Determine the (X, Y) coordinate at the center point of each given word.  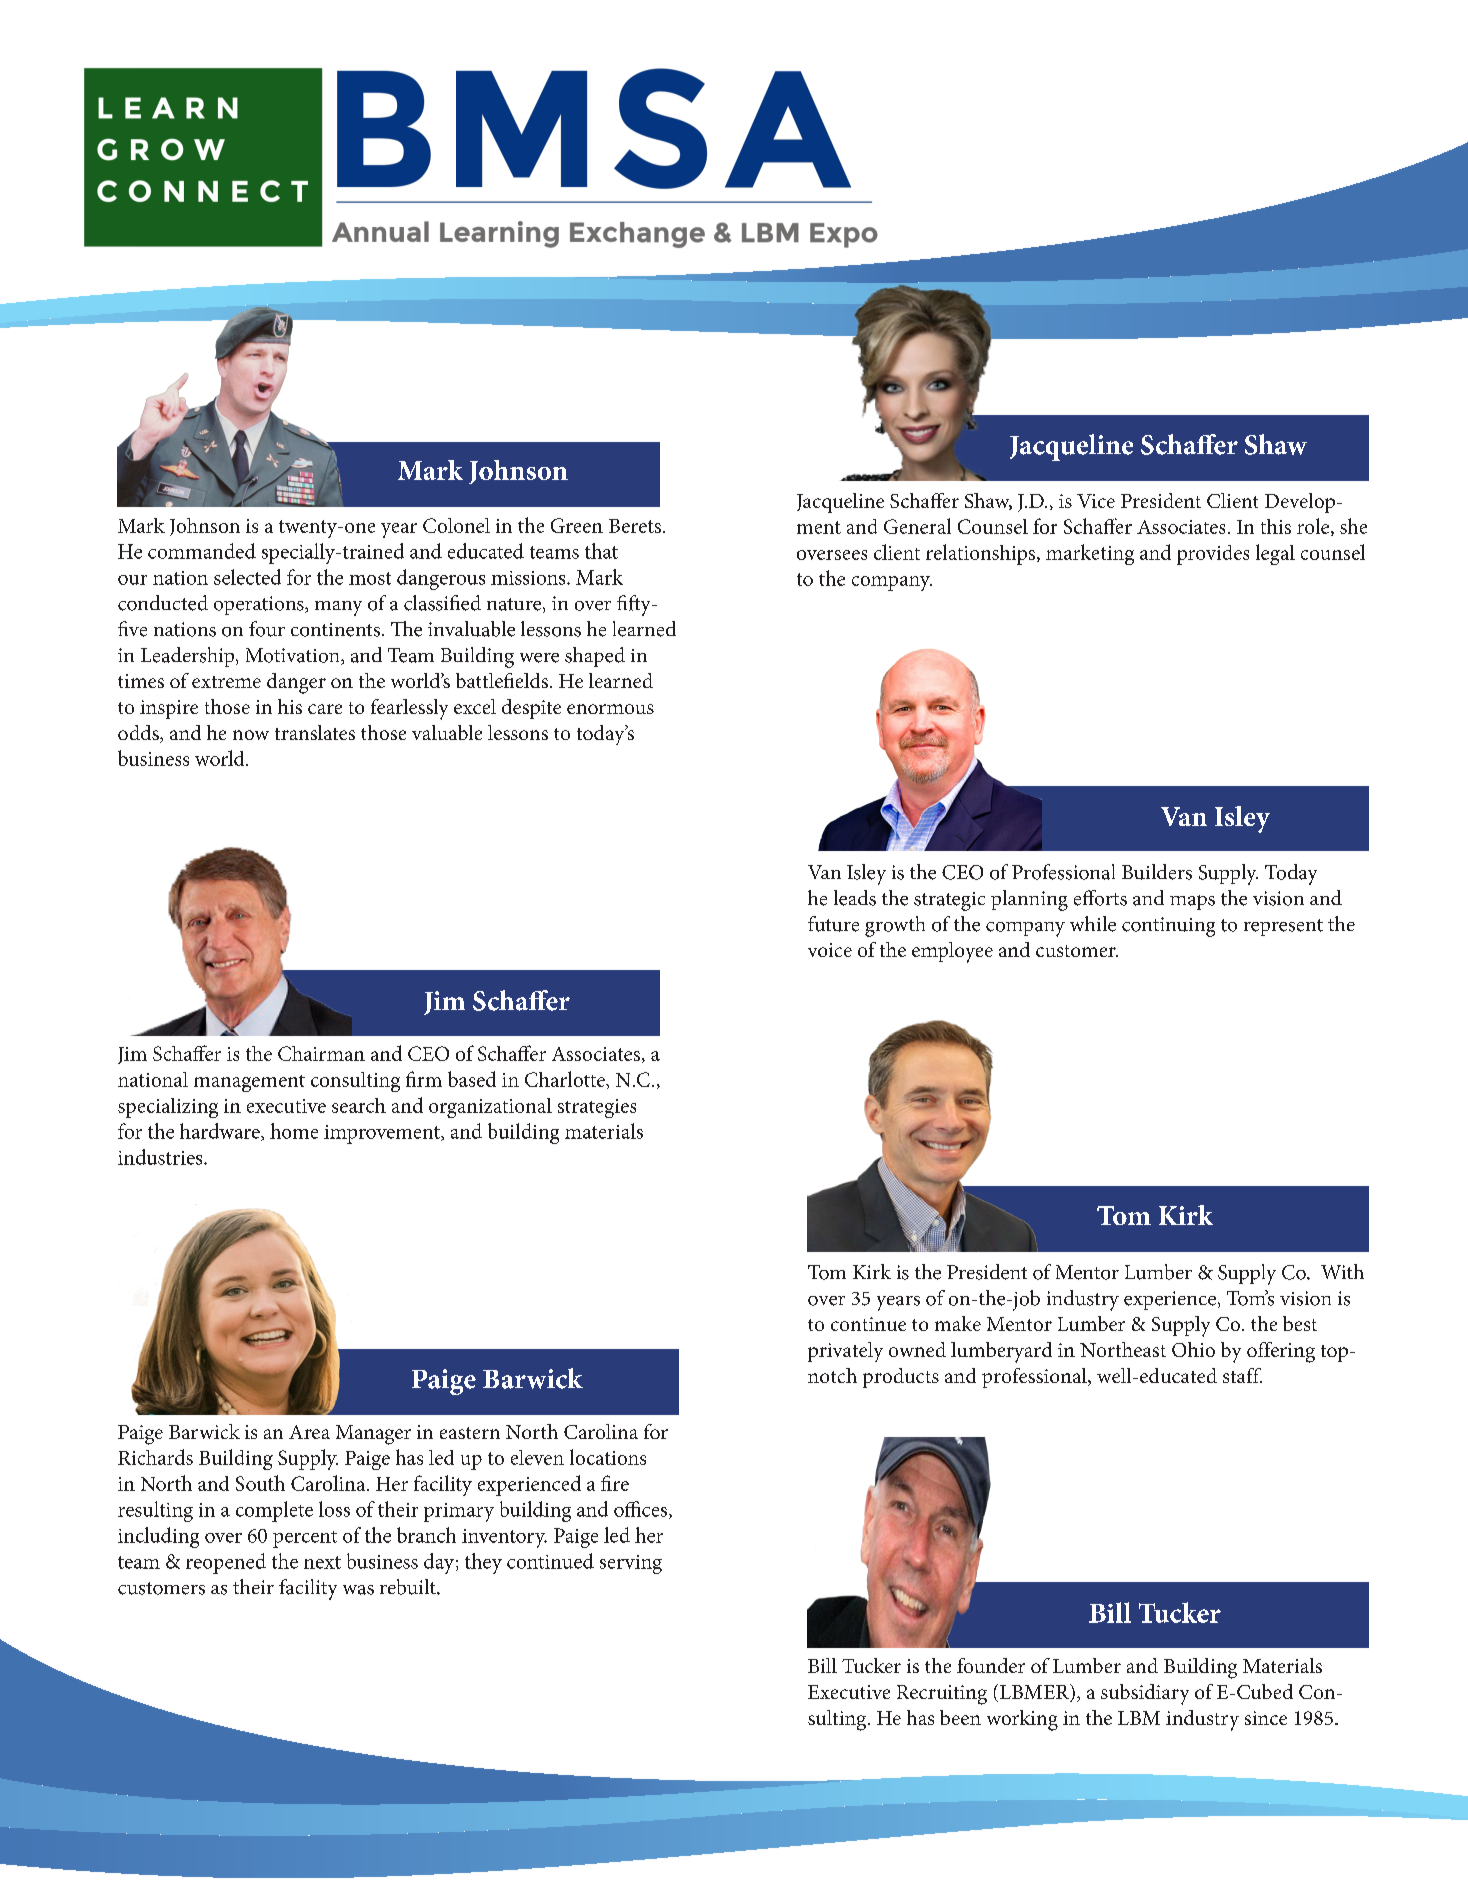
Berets (635, 526)
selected (247, 577)
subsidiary (1145, 1694)
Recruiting (942, 1695)
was (358, 1590)
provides (1213, 555)
